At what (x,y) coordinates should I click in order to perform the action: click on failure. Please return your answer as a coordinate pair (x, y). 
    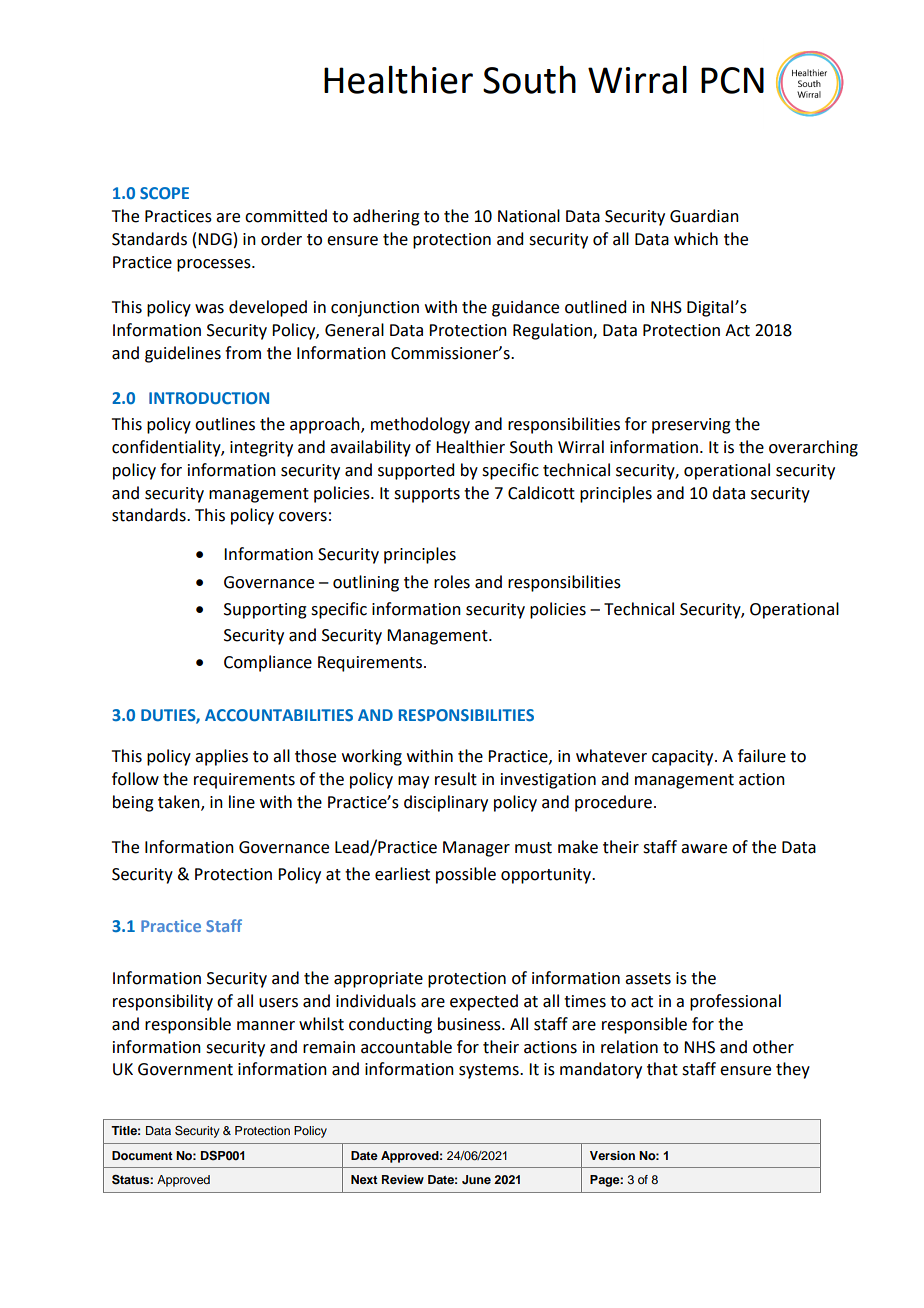
    Looking at the image, I should click on (762, 756).
